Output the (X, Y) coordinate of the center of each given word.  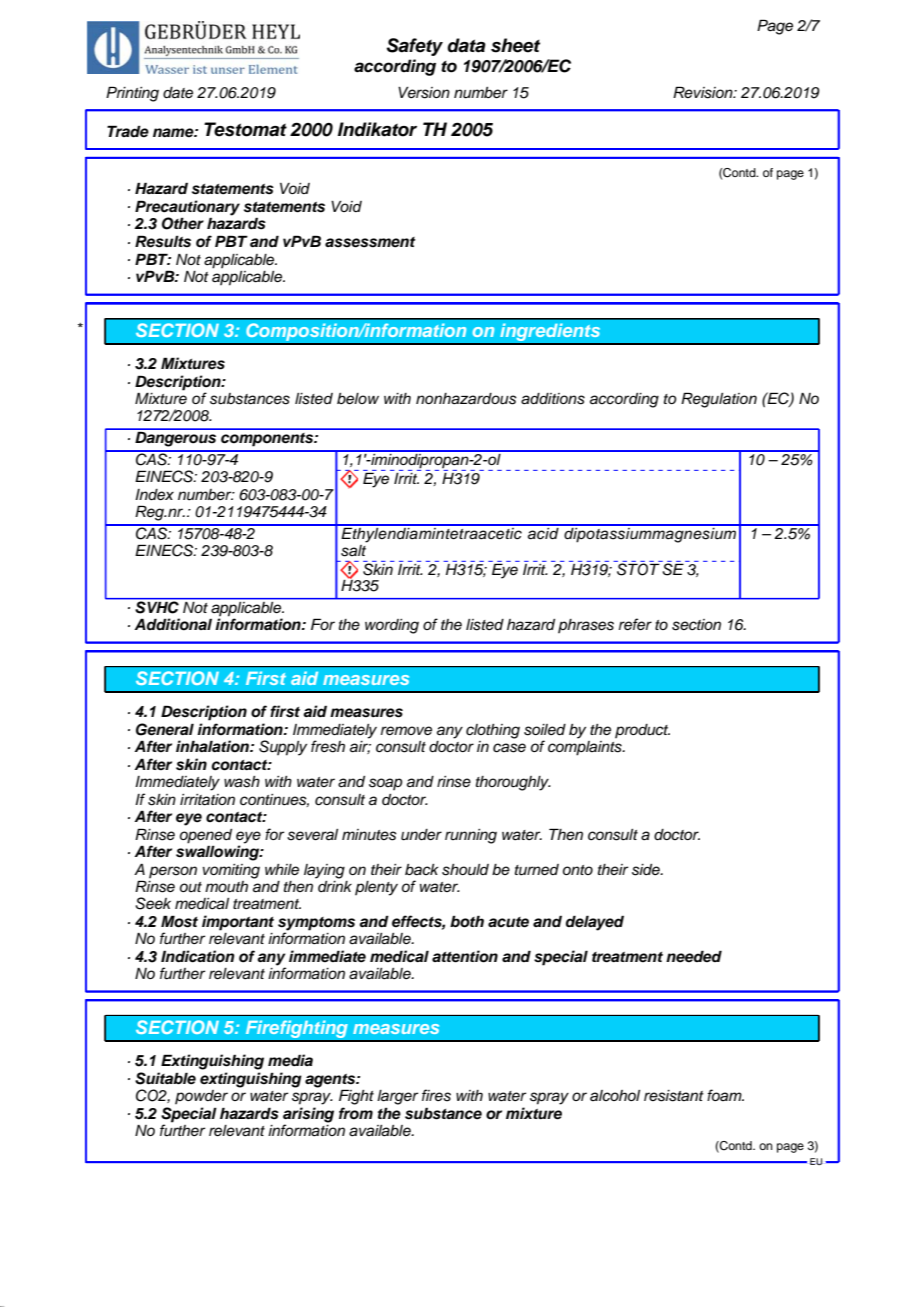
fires (436, 1095)
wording (392, 626)
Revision (704, 92)
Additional (173, 624)
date (178, 93)
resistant (674, 1096)
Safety (414, 47)
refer (635, 624)
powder (201, 1097)
